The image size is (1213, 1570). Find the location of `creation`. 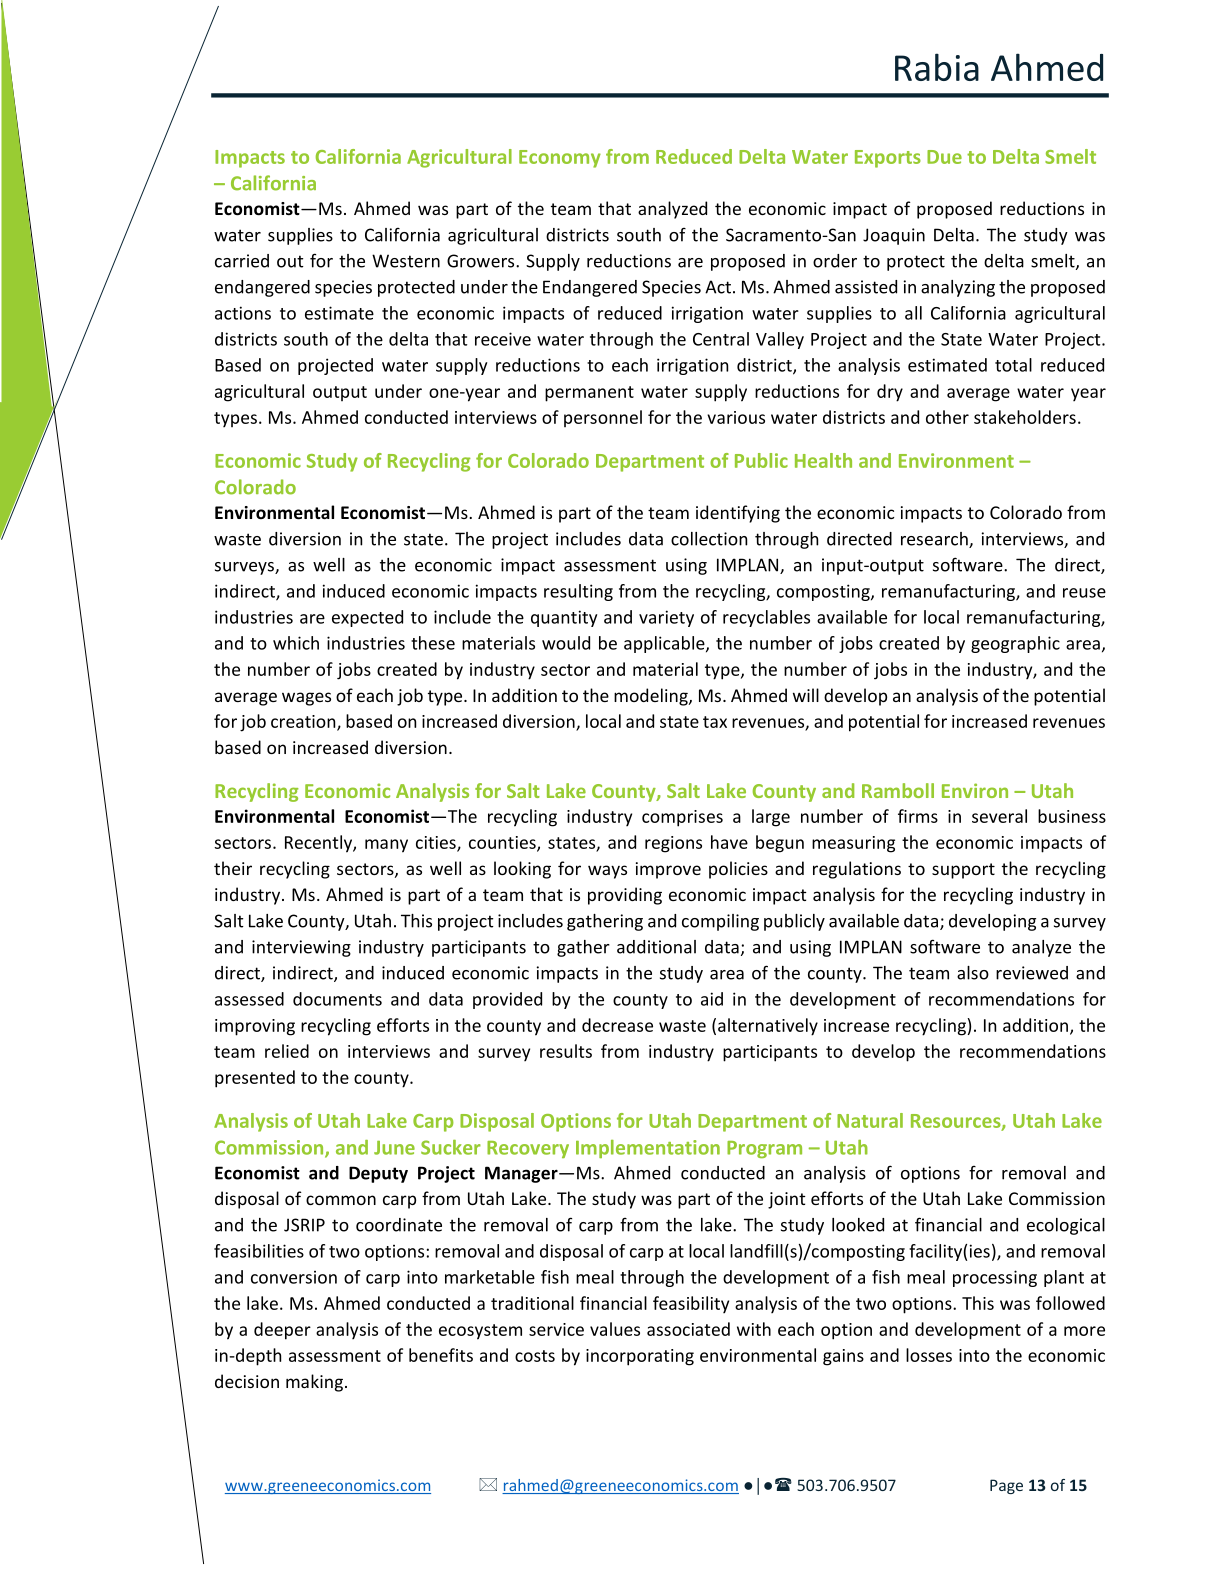

creation is located at coordinates (304, 722).
